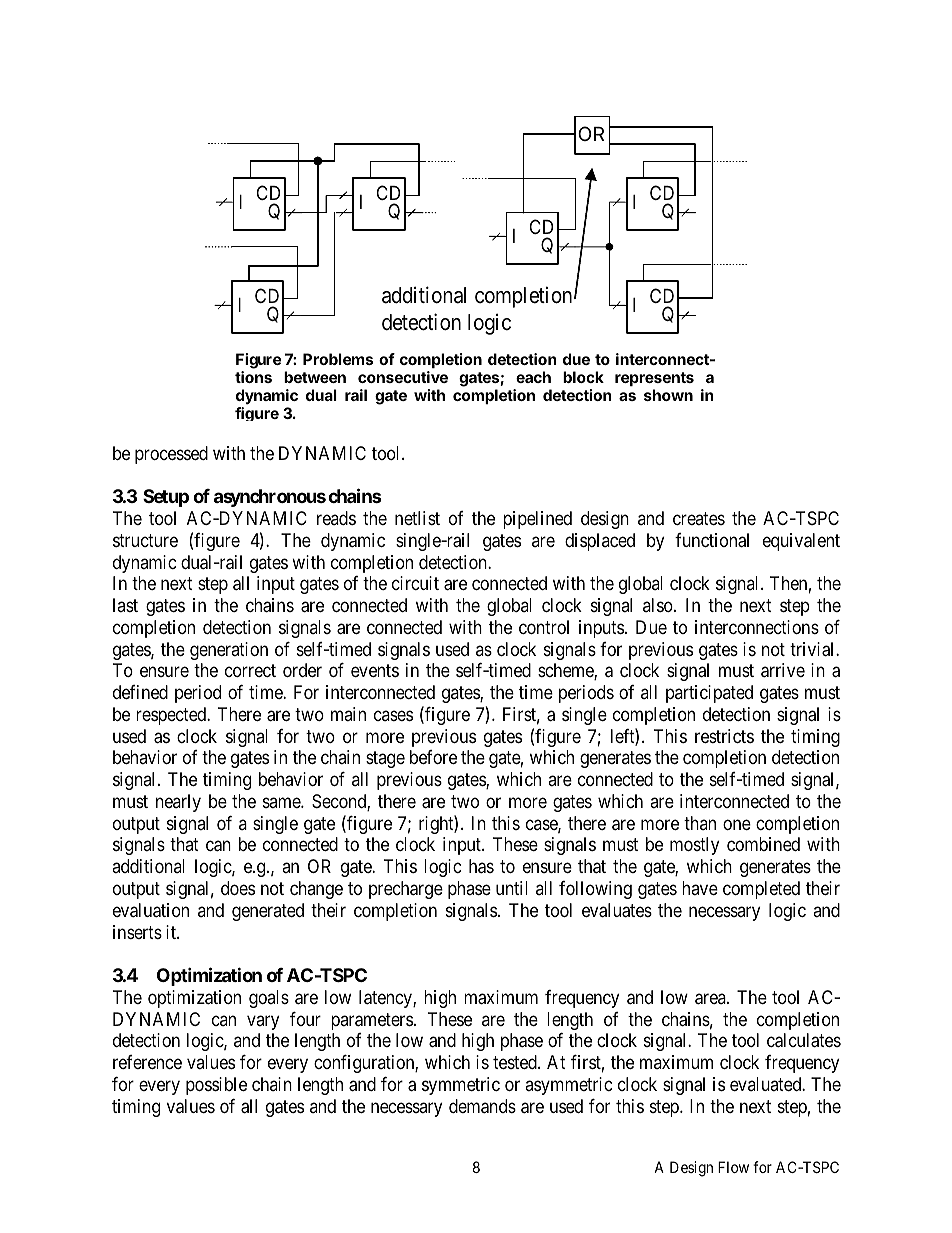 This screenshot has height=1233, width=952. Describe the element at coordinates (668, 395) in the screenshot. I see `shown` at that location.
